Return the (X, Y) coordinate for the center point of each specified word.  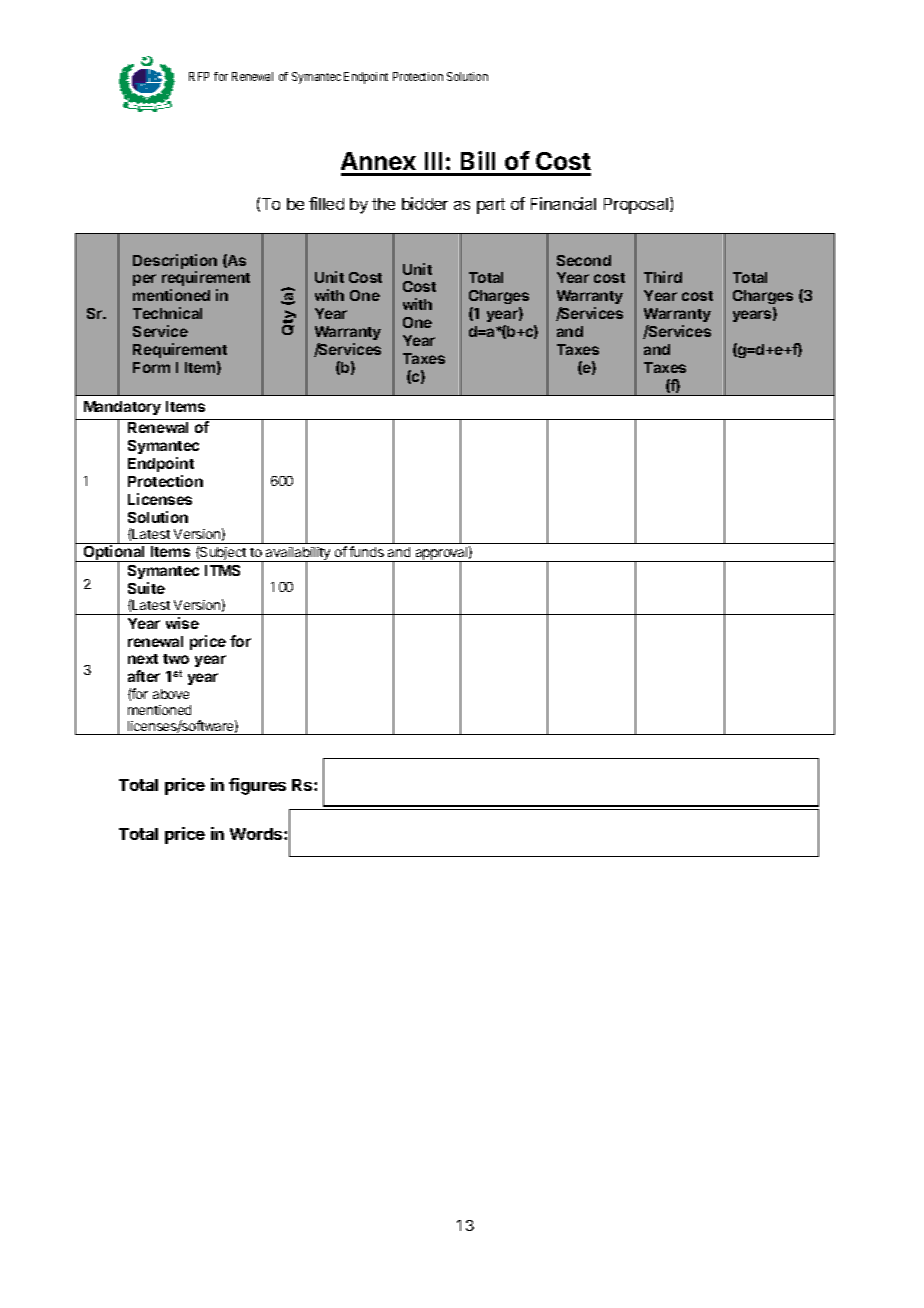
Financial (563, 203)
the (383, 204)
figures (257, 786)
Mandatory (122, 408)
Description (175, 263)
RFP (199, 76)
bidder (425, 203)
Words (257, 834)
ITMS (222, 570)
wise (182, 623)
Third (663, 277)
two (176, 659)
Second (584, 260)
